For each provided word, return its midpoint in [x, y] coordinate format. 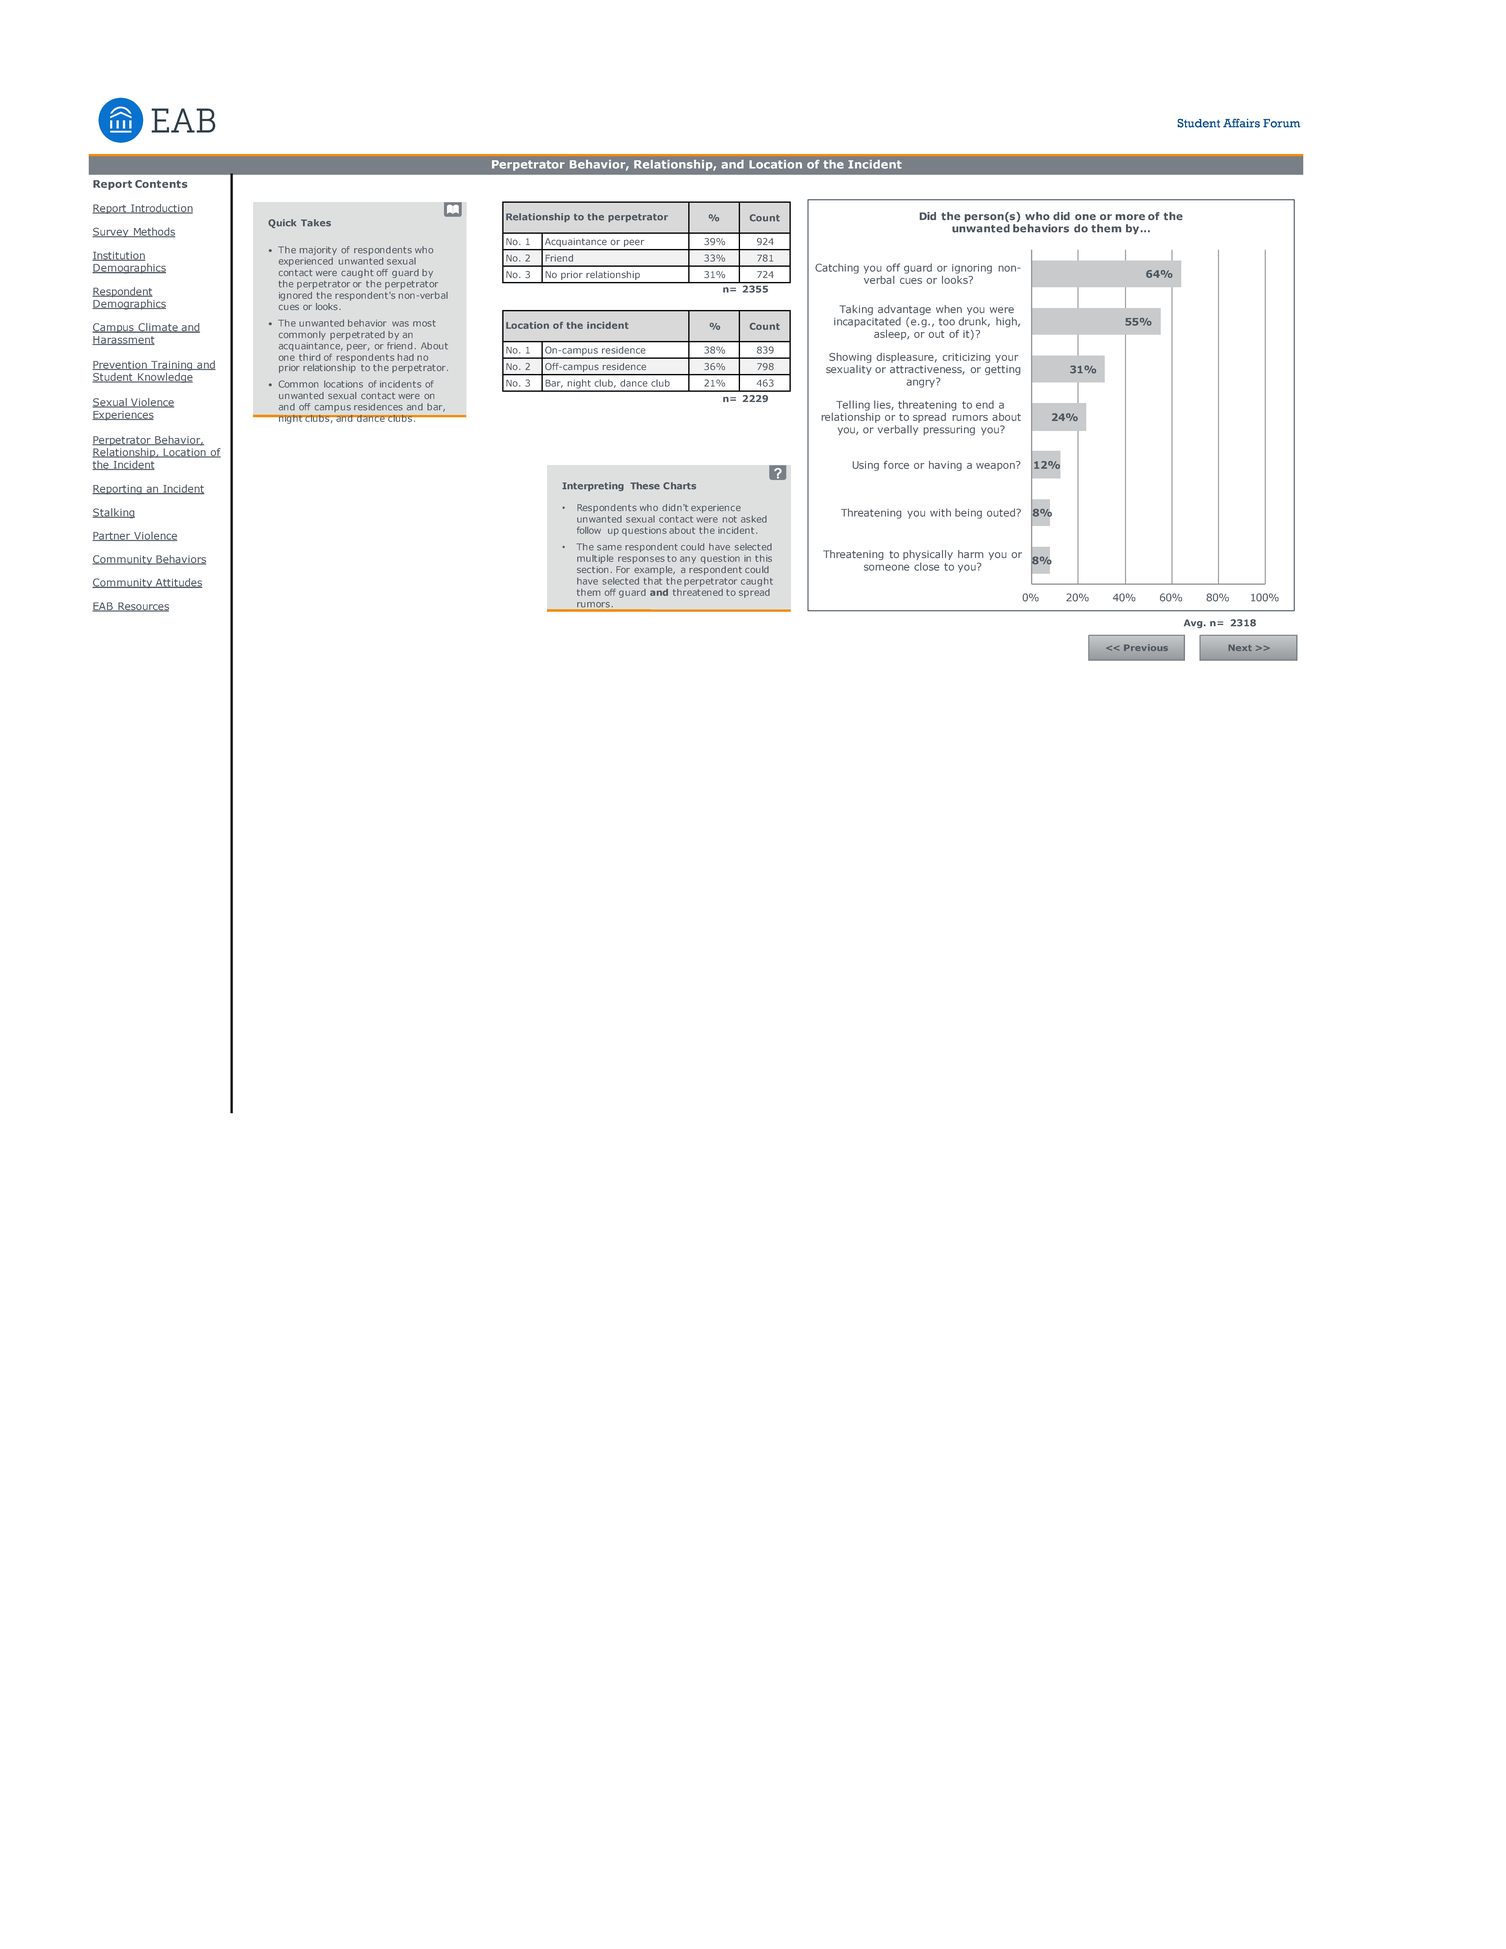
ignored [295, 296]
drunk [974, 322]
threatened [698, 591]
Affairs [1241, 123]
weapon [996, 466]
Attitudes [177, 583]
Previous [1146, 647]
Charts [679, 486]
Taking [856, 310]
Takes [316, 223]
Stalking [113, 513]
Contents [161, 184]
